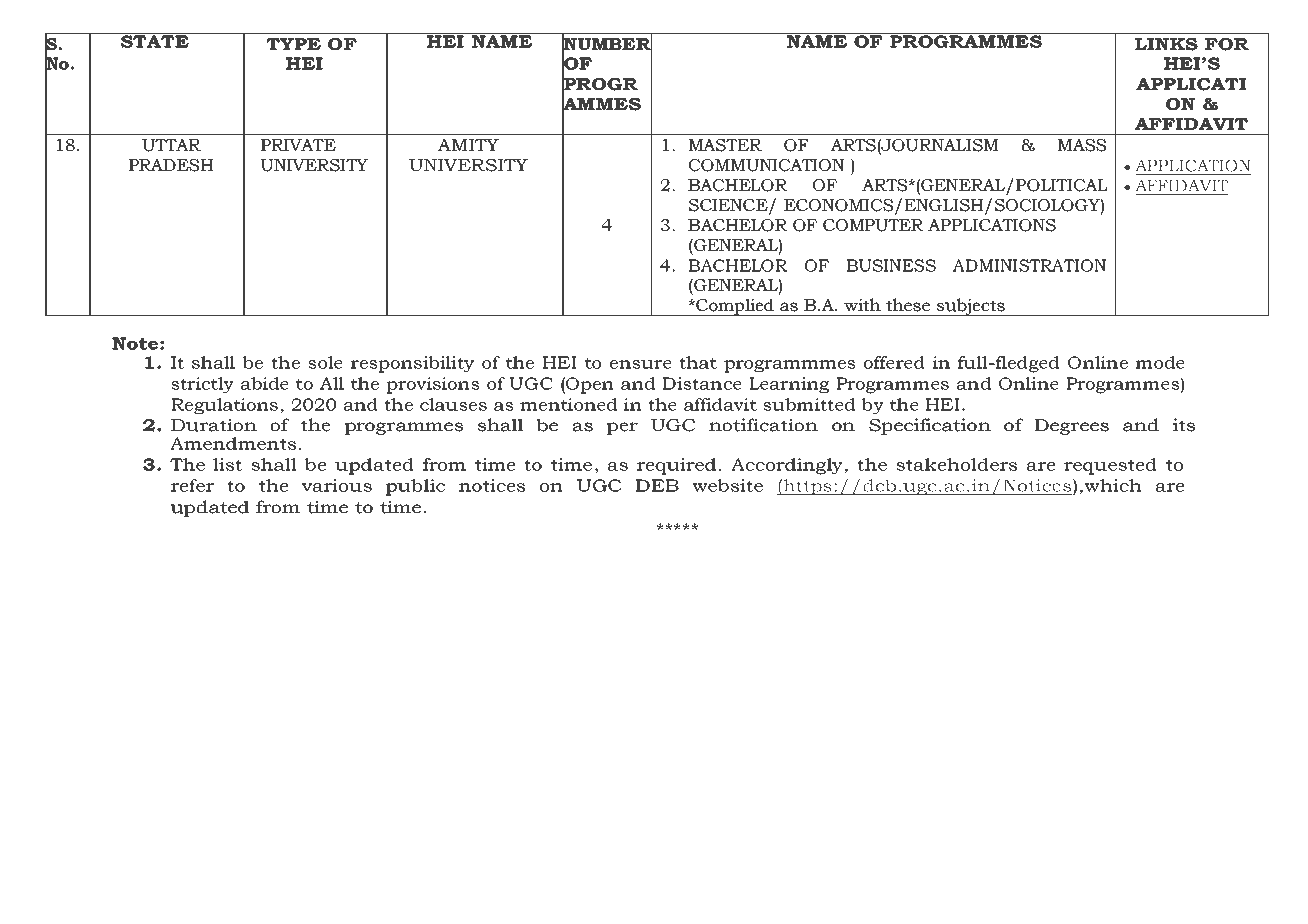  Describe the element at coordinates (725, 145) in the screenshot. I see `MASTER` at that location.
